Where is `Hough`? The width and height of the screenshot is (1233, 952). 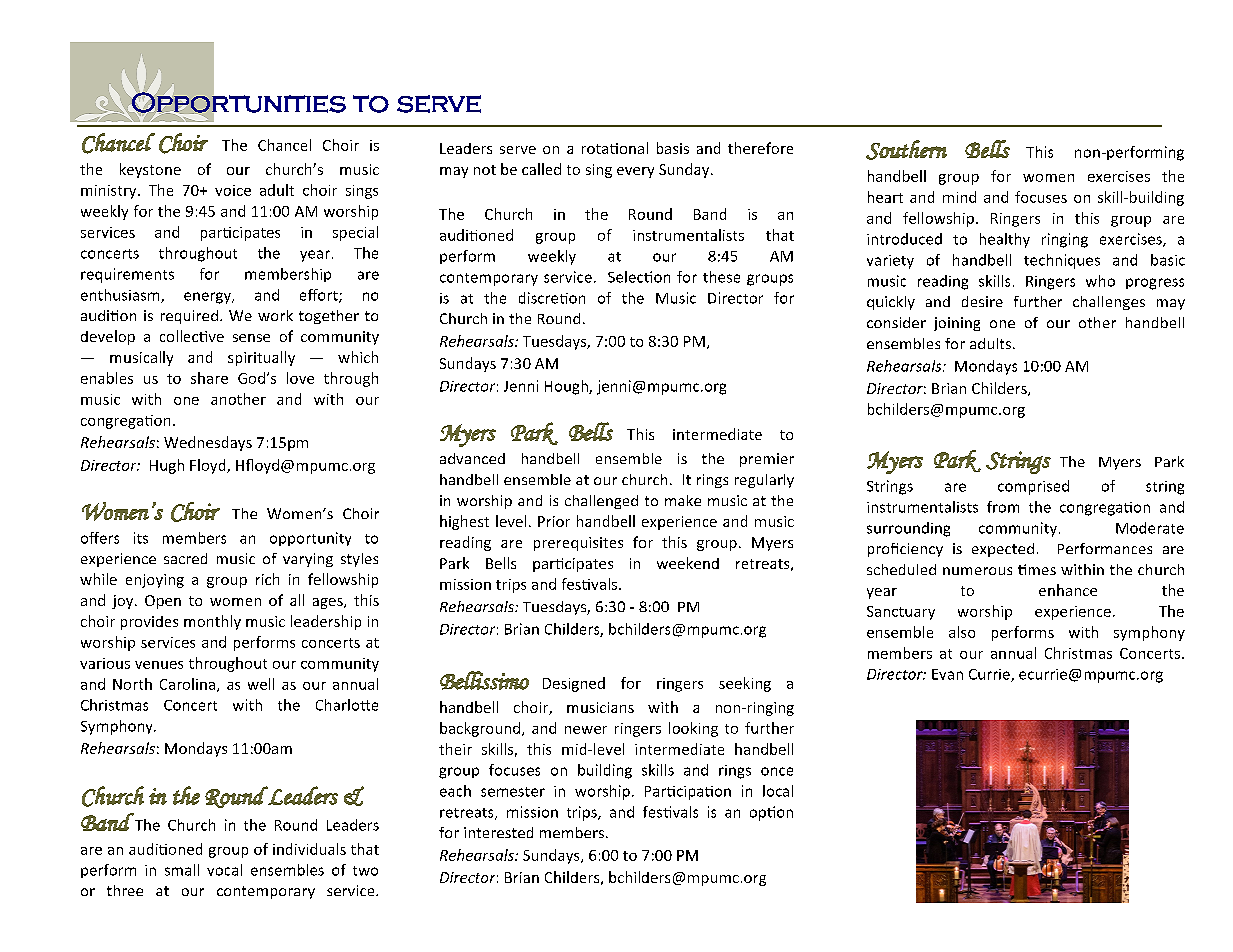
Hough is located at coordinates (567, 387).
